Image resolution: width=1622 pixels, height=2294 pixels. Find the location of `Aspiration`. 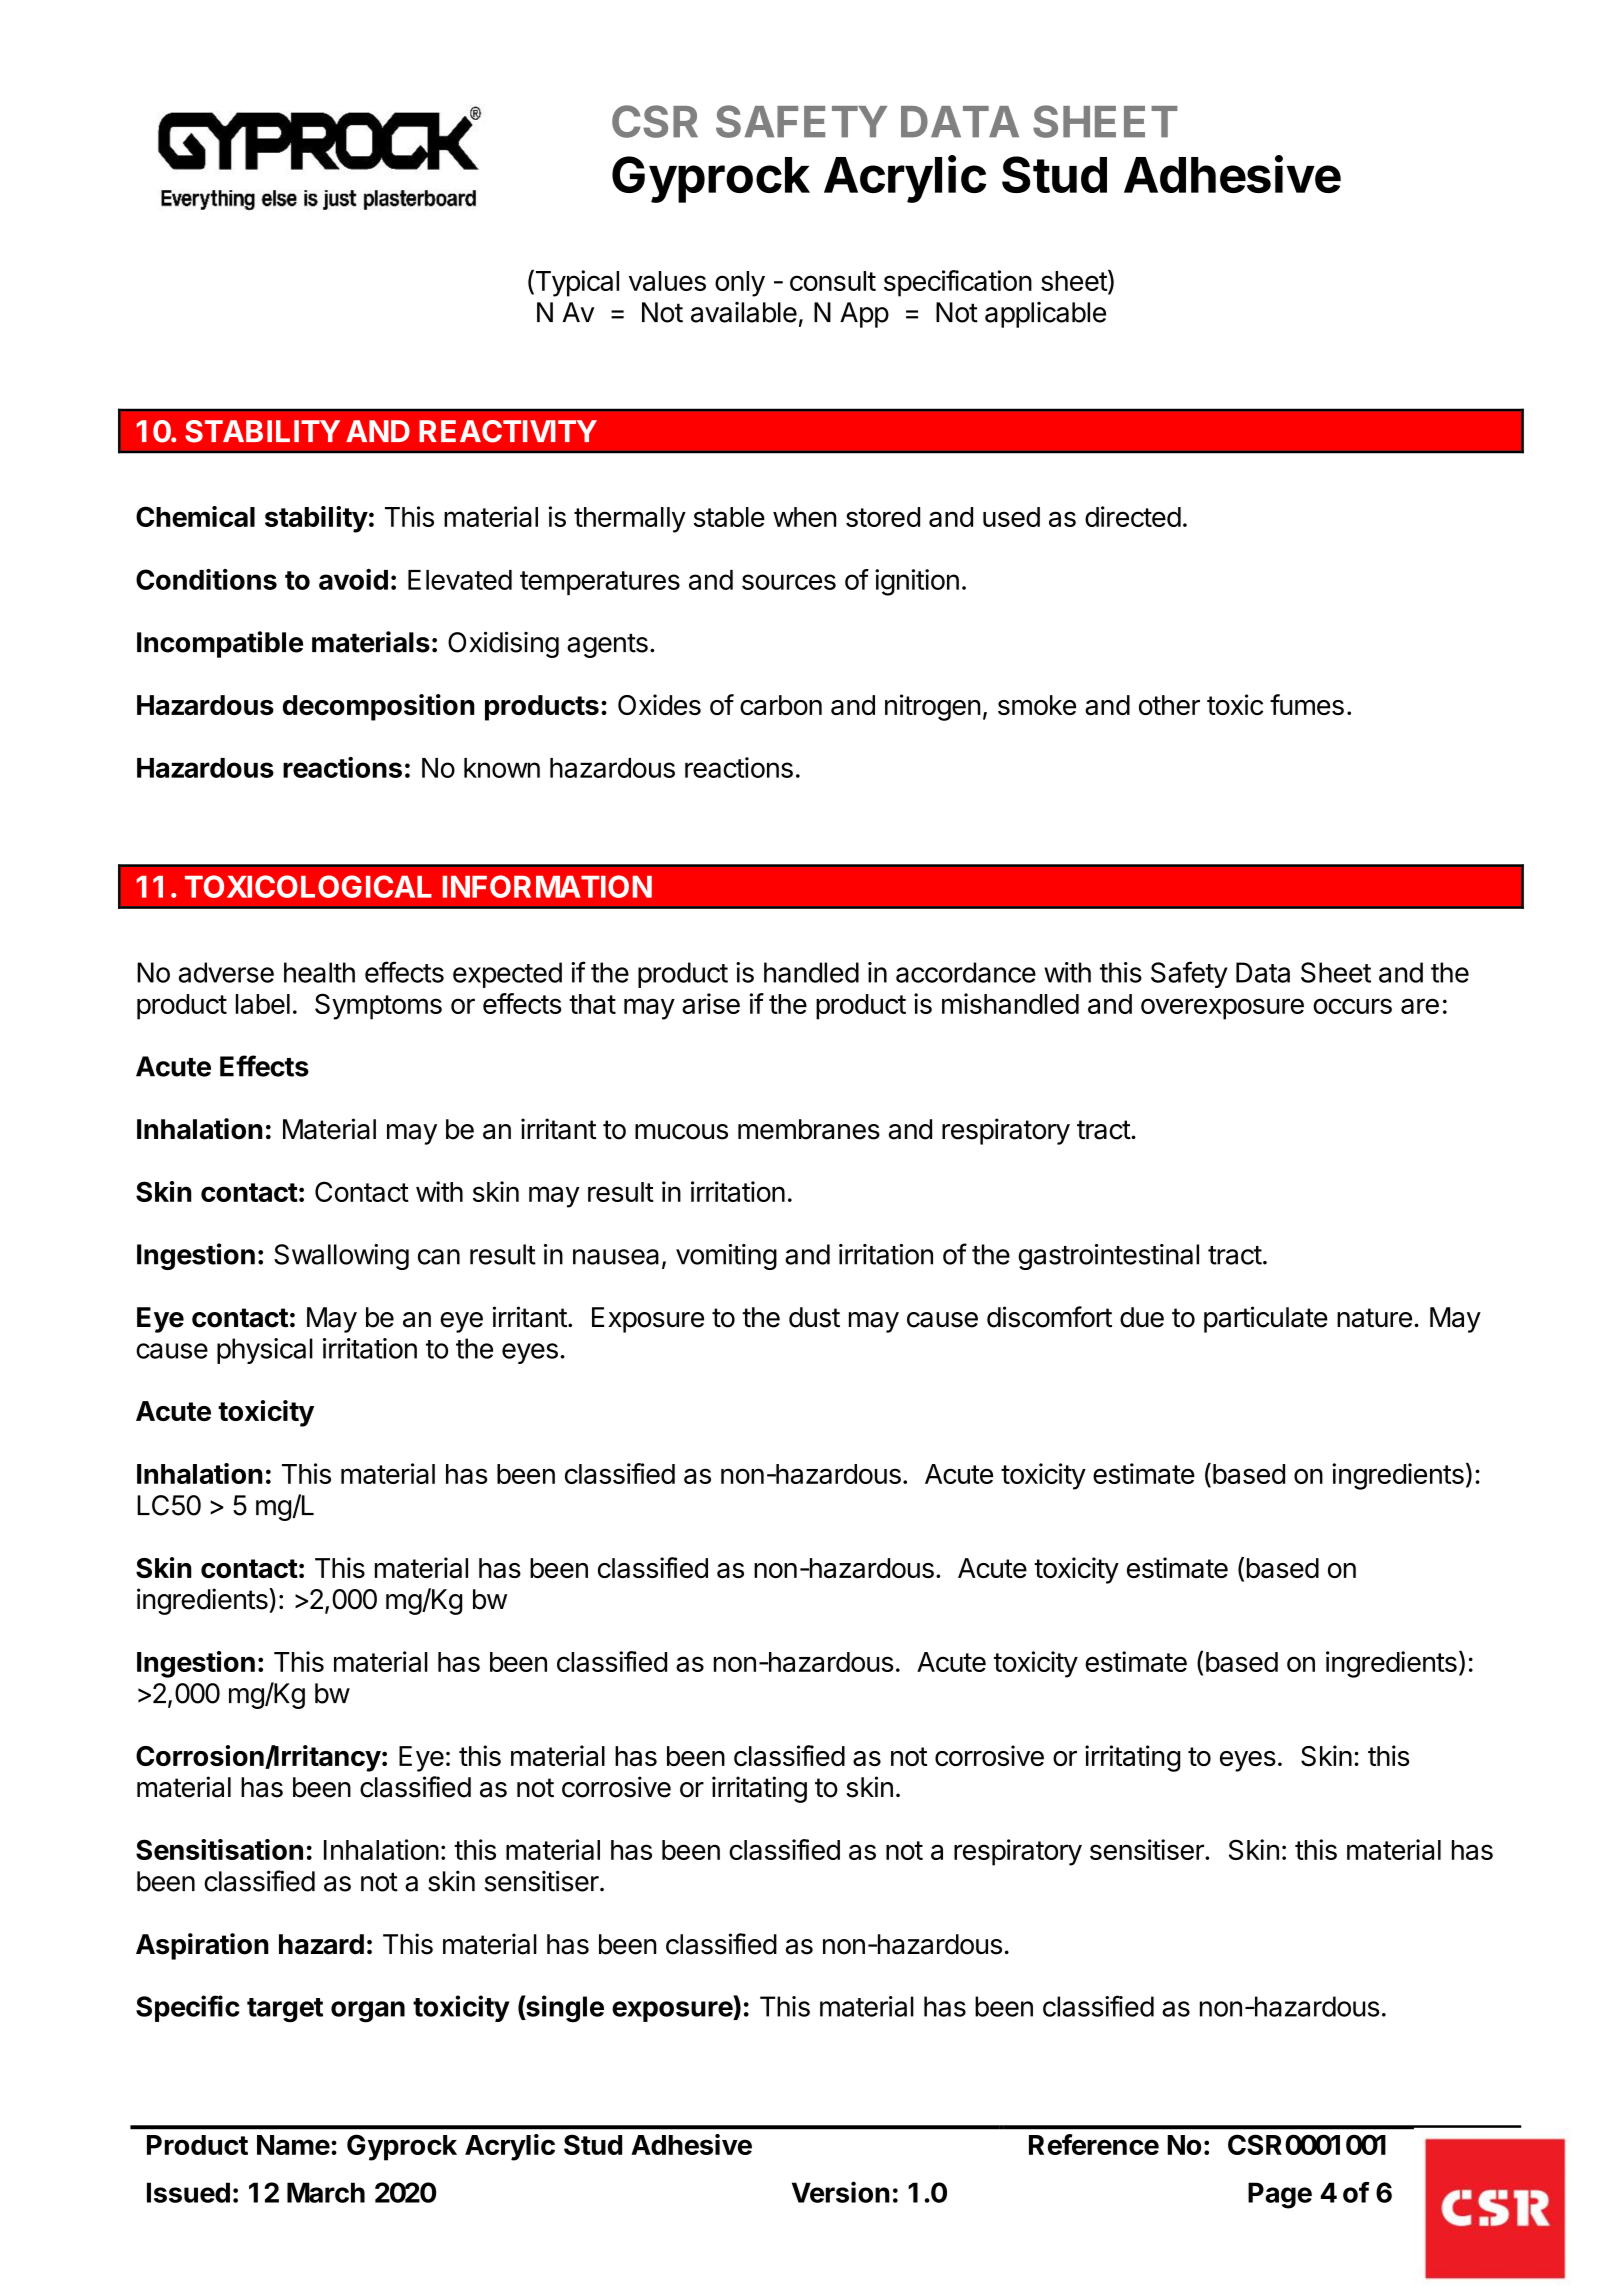

Aspiration is located at coordinates (202, 1946).
